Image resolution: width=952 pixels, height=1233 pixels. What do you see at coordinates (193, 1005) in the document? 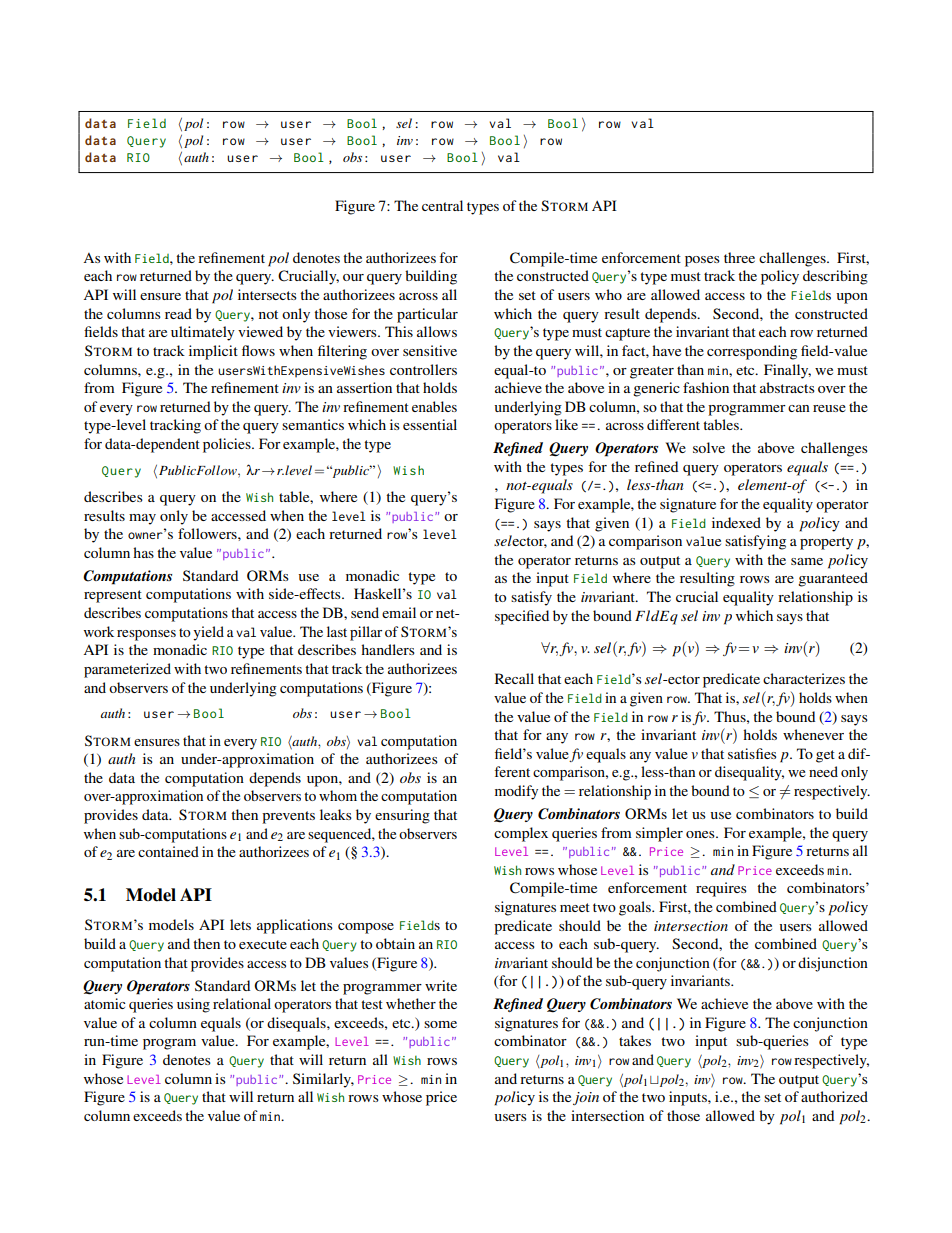
I see `using` at bounding box center [193, 1005].
